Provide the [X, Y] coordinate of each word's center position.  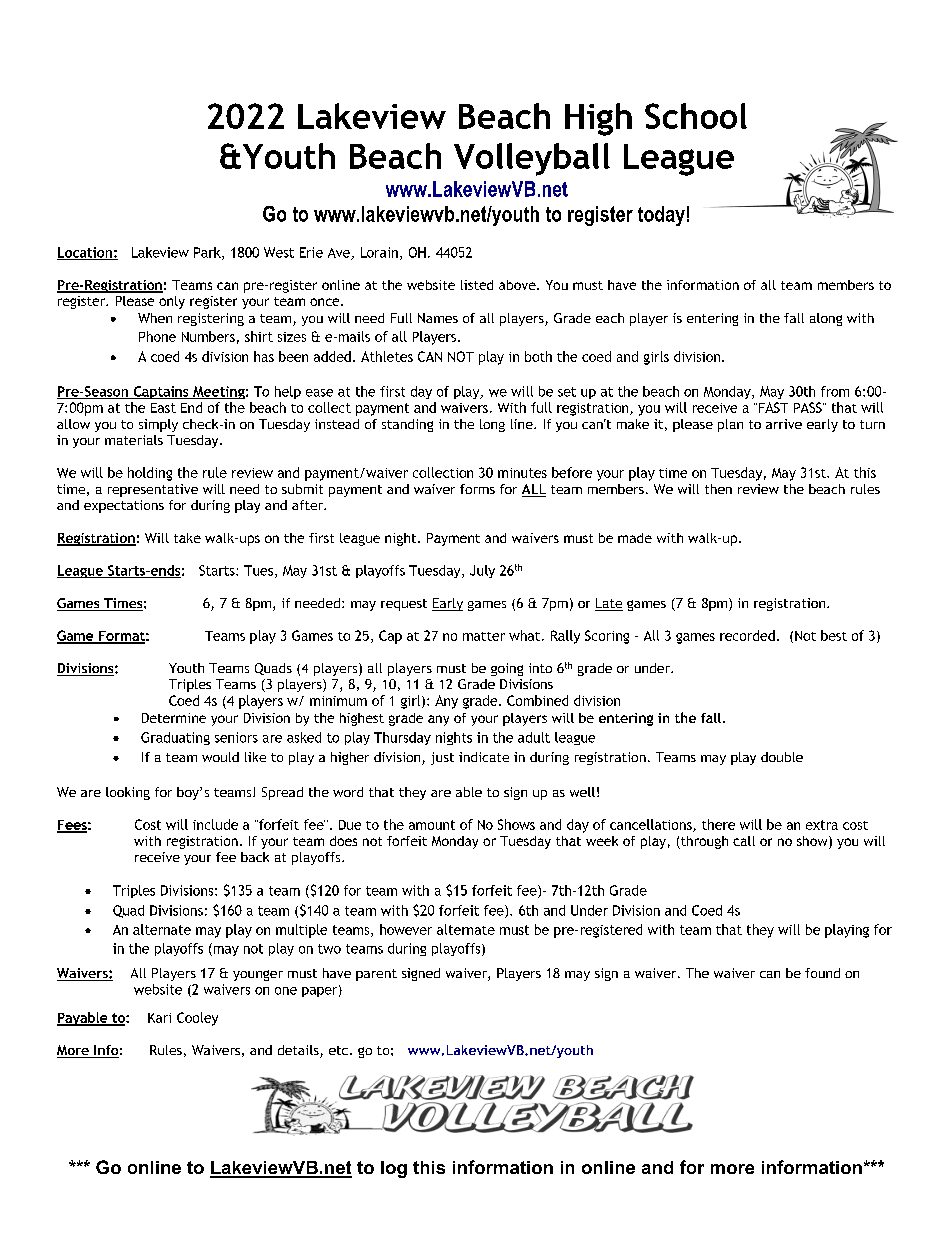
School [696, 116]
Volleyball [532, 159]
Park [208, 253]
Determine [174, 718]
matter [484, 636]
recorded [747, 635]
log [394, 1169]
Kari [159, 1018]
